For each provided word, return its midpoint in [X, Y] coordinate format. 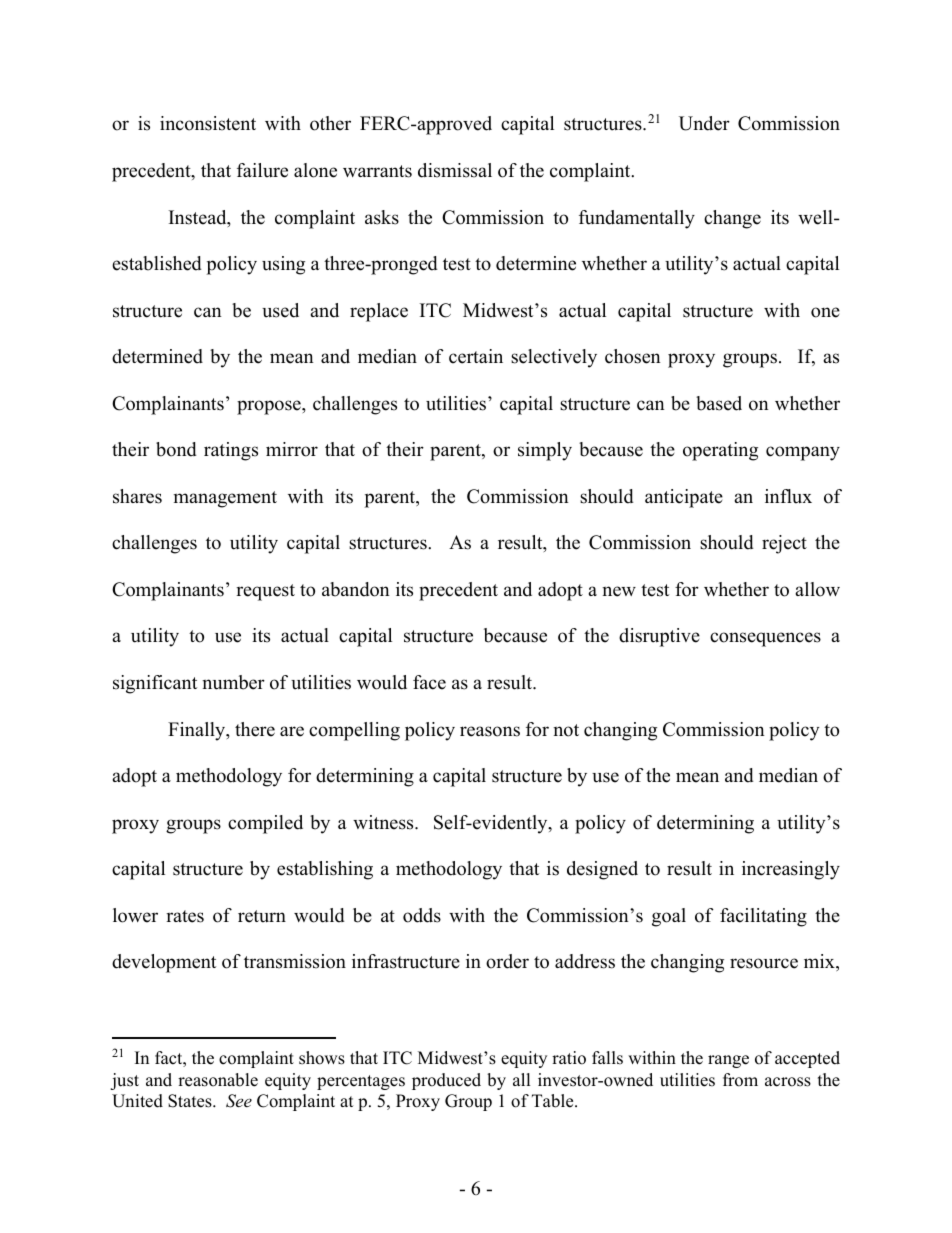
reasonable [218, 1080]
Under [704, 123]
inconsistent [208, 123]
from [740, 1080]
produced [446, 1081]
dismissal [455, 170]
